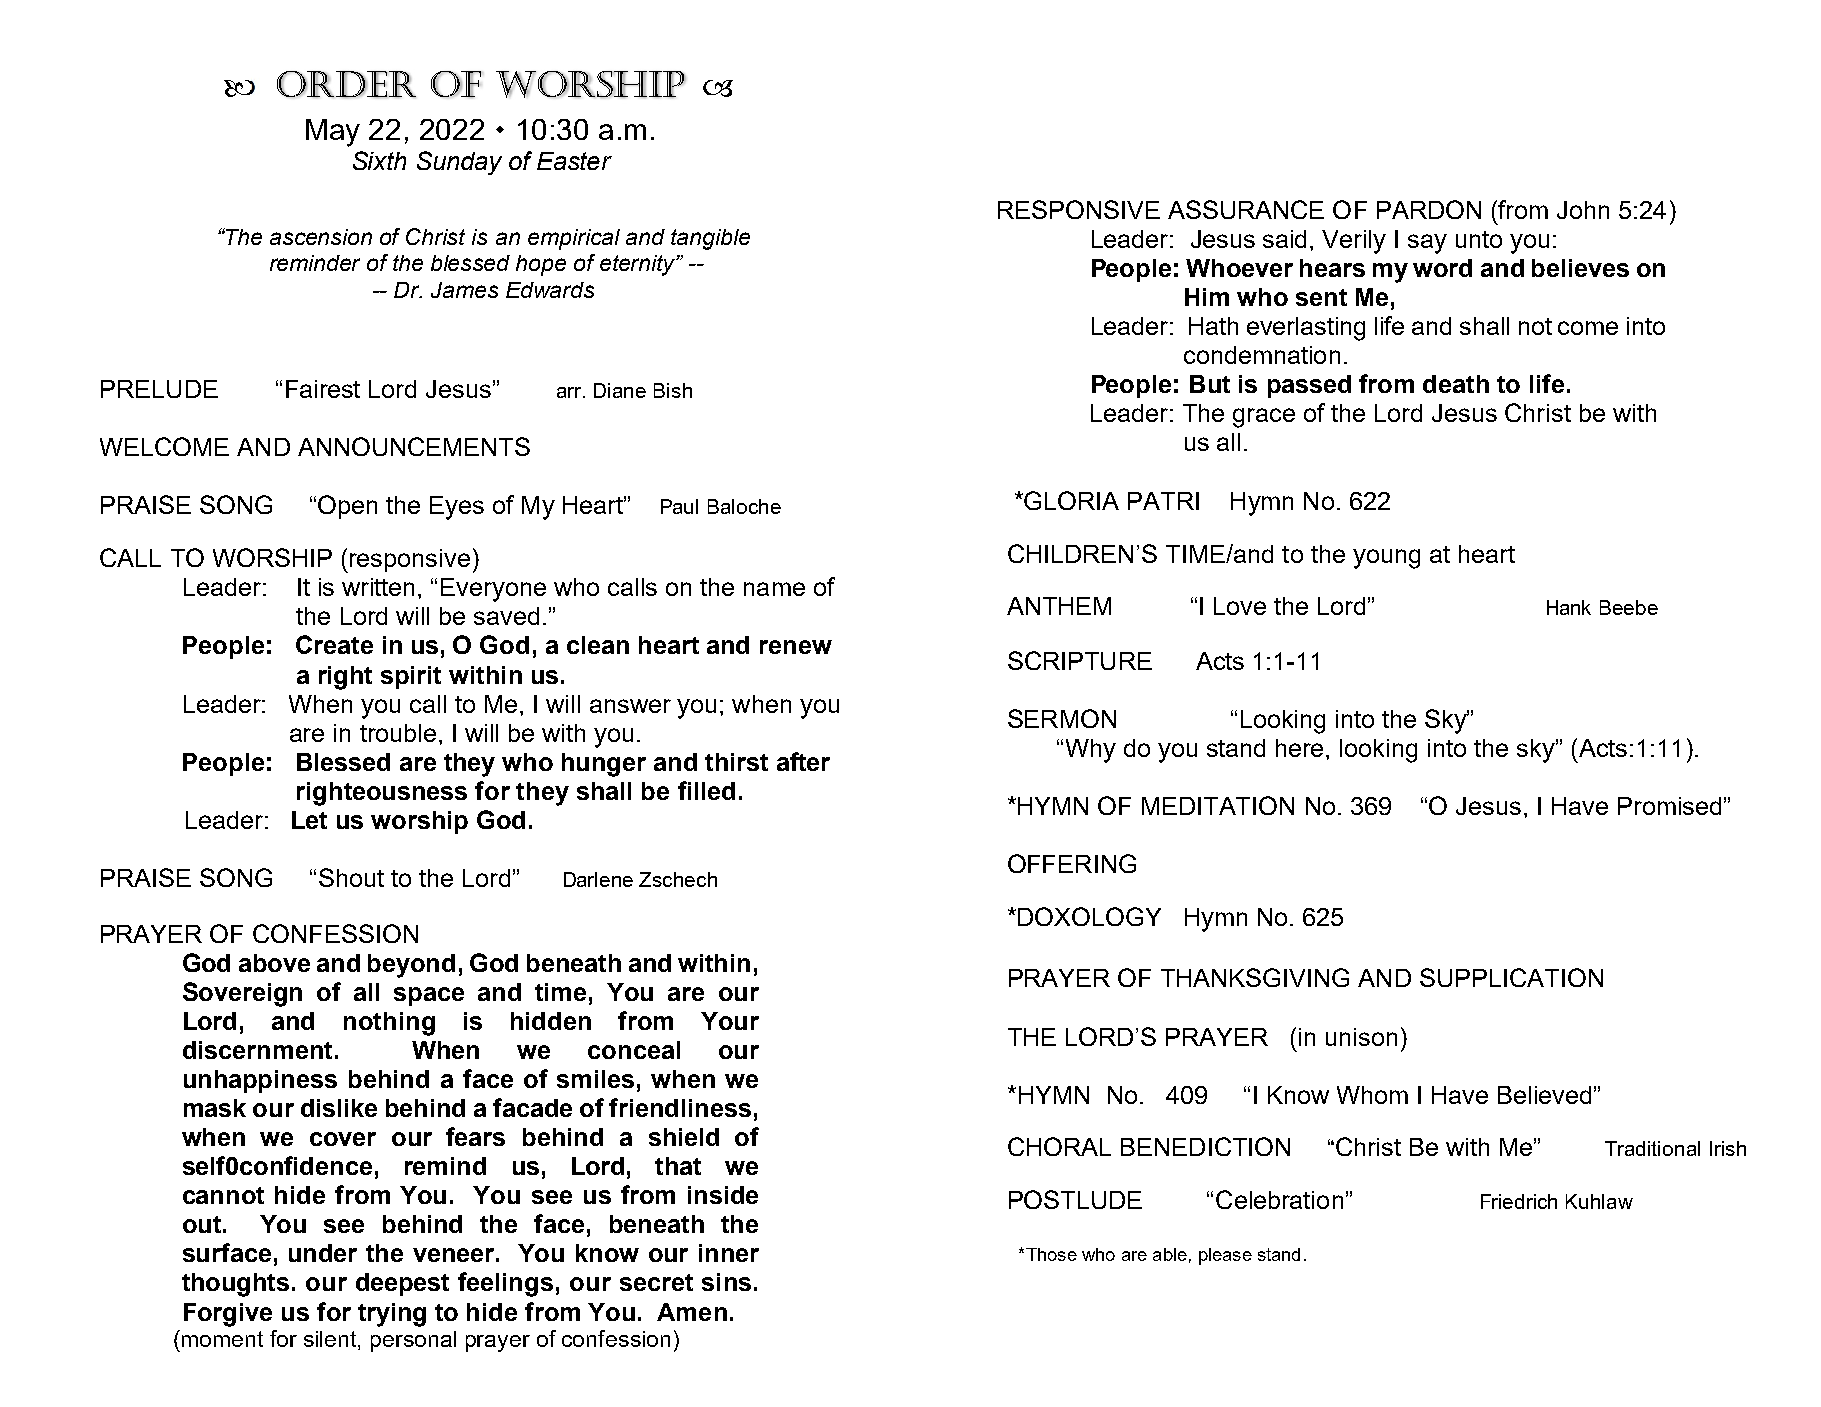  Describe the element at coordinates (1072, 863) in the screenshot. I see `OFFERING` at that location.
